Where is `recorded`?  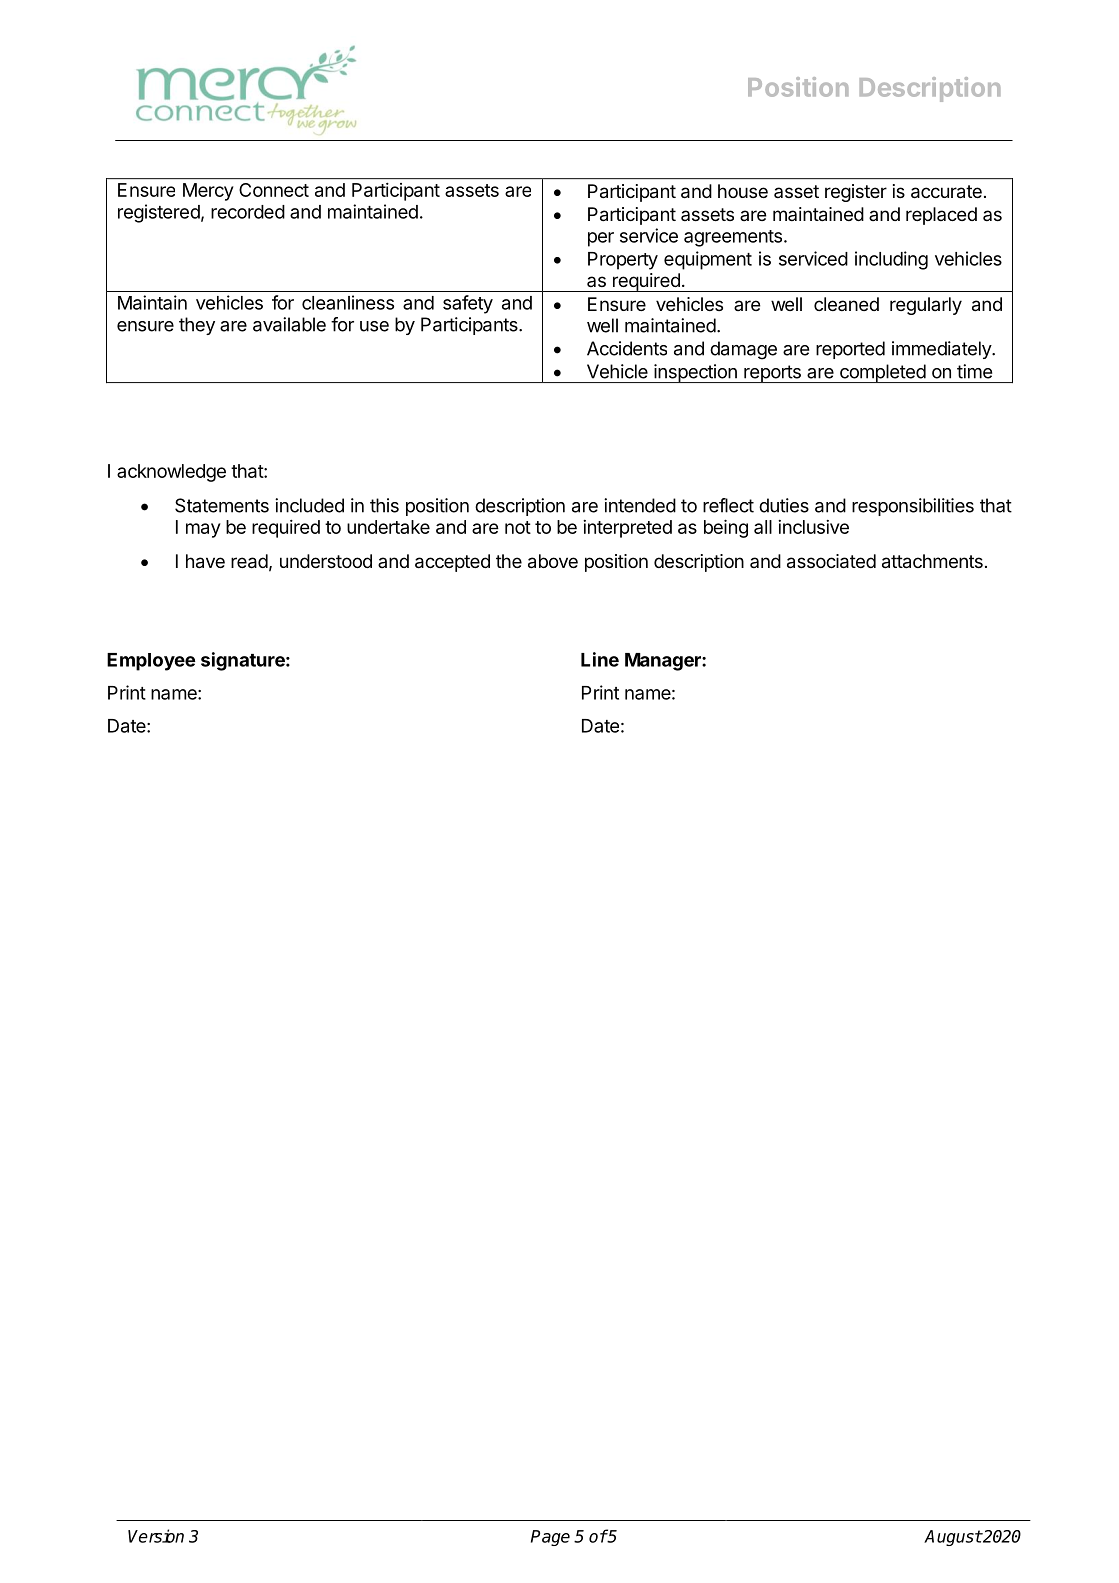 recorded is located at coordinates (248, 212).
